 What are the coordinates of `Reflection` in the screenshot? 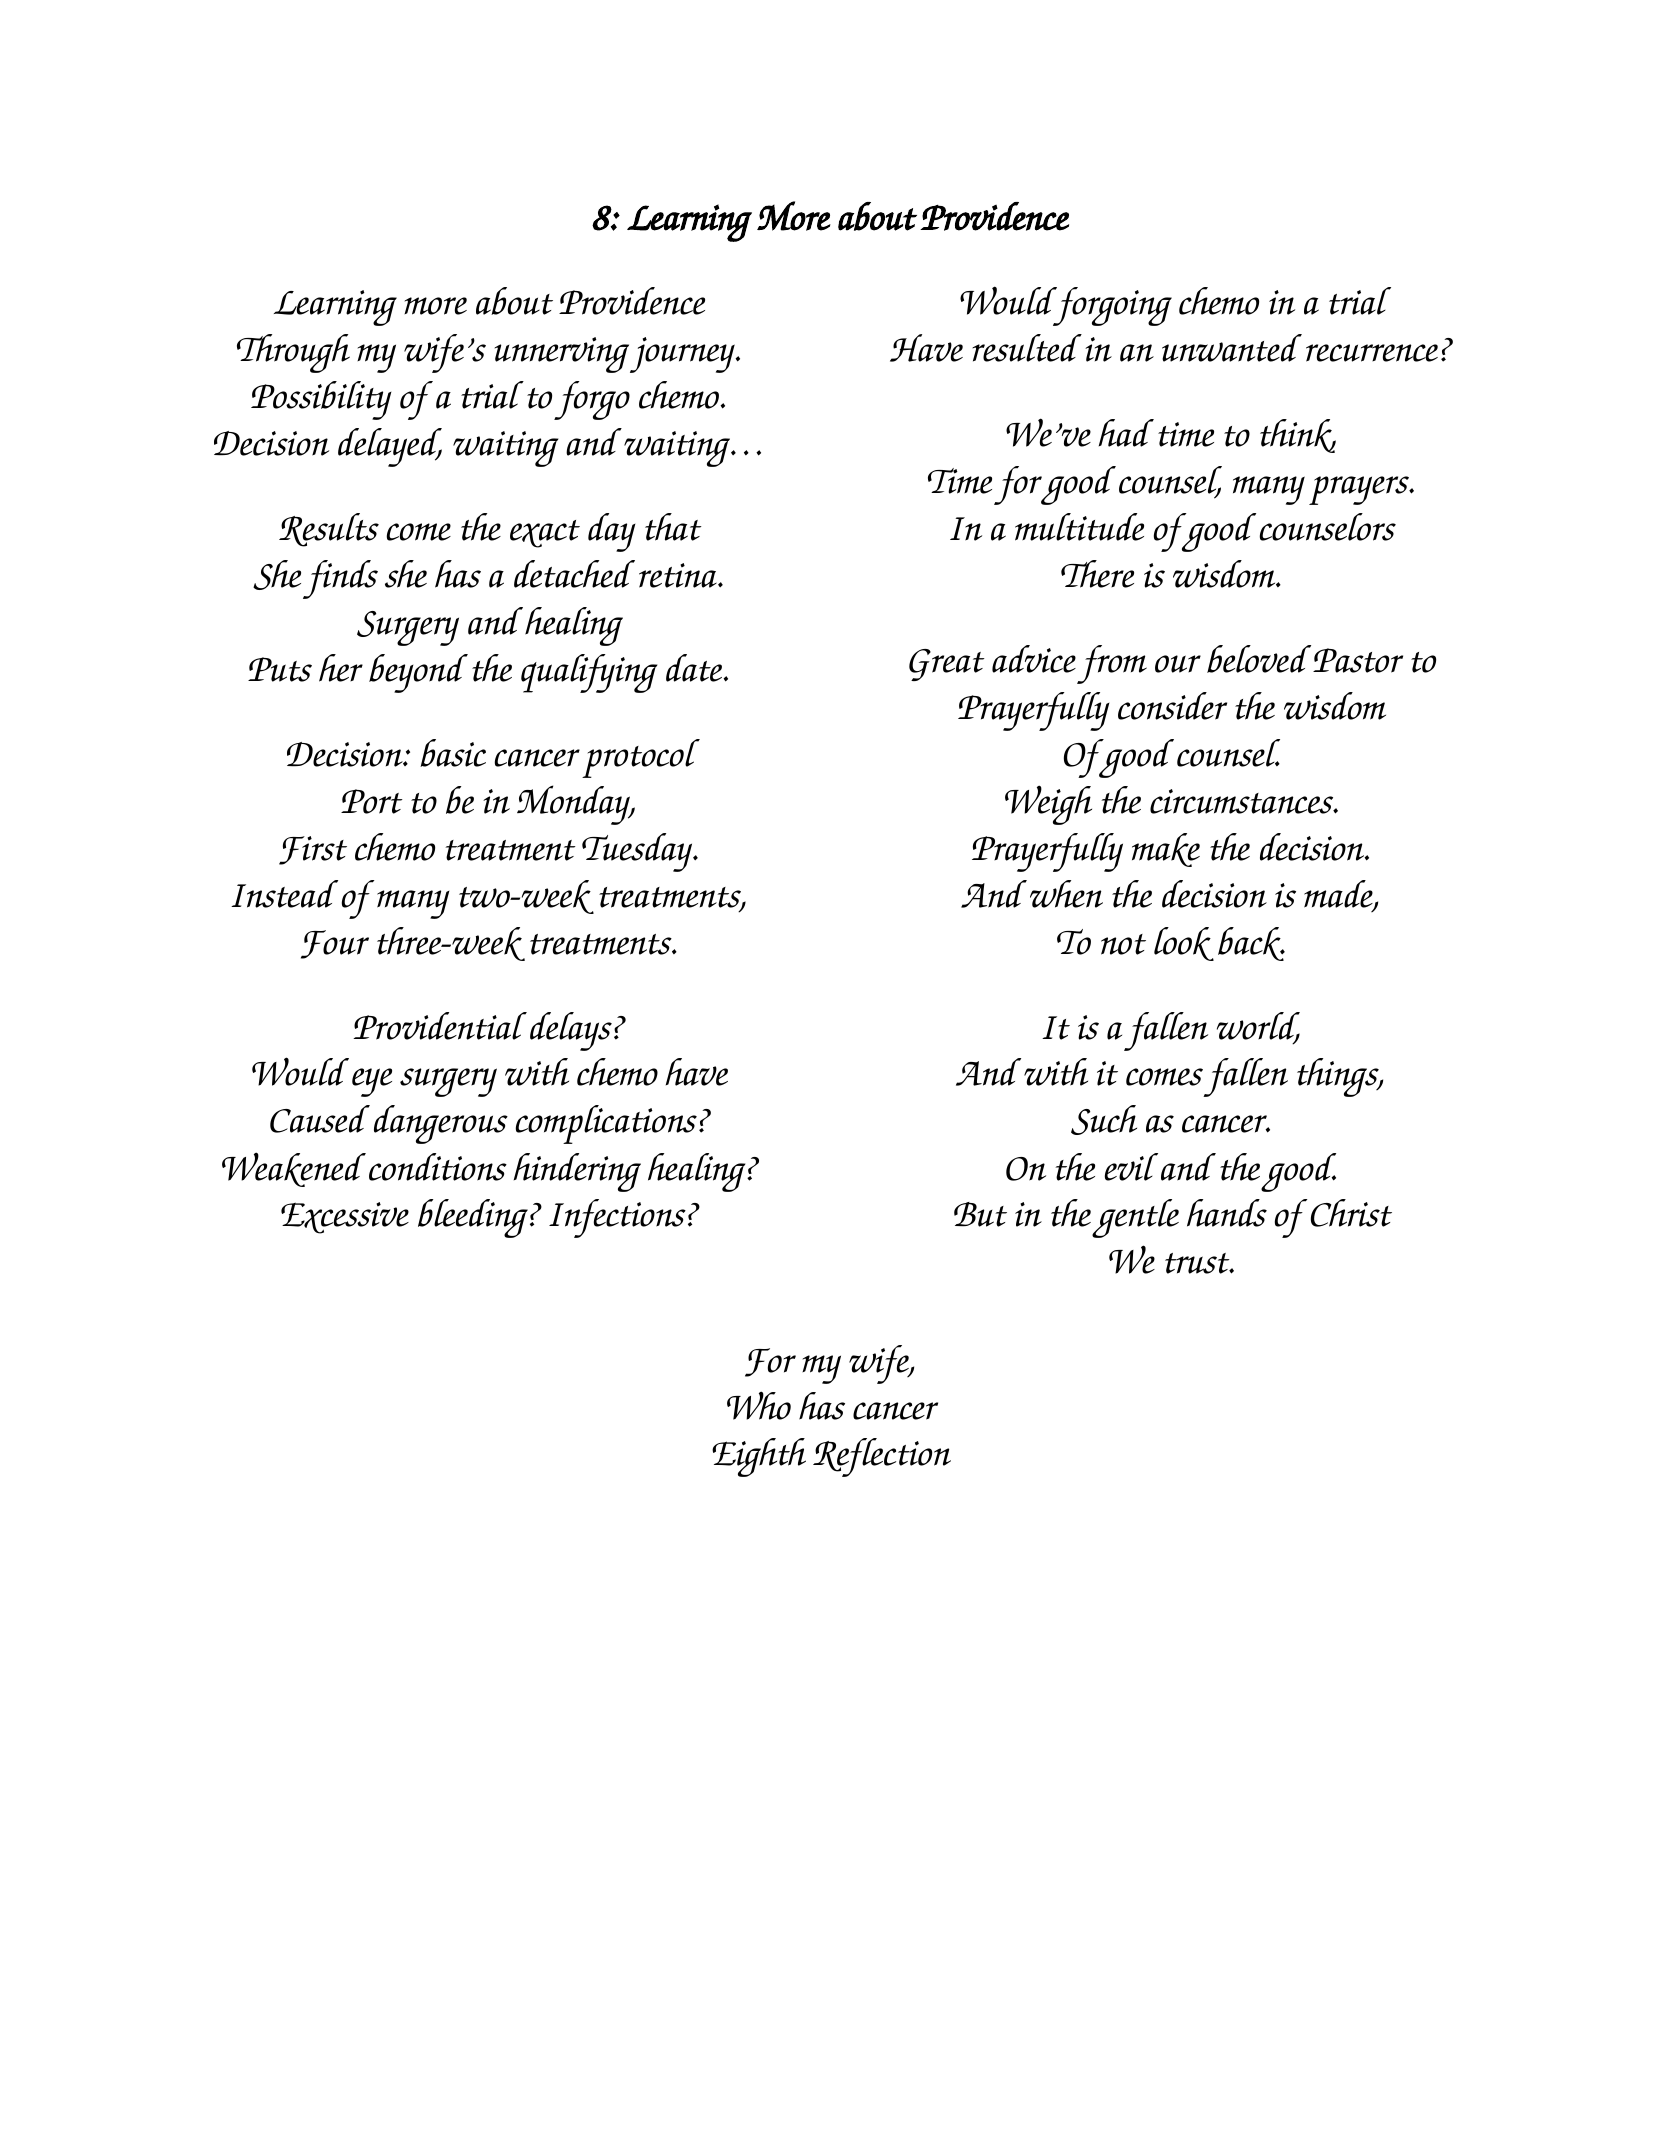 It's located at (882, 1457).
